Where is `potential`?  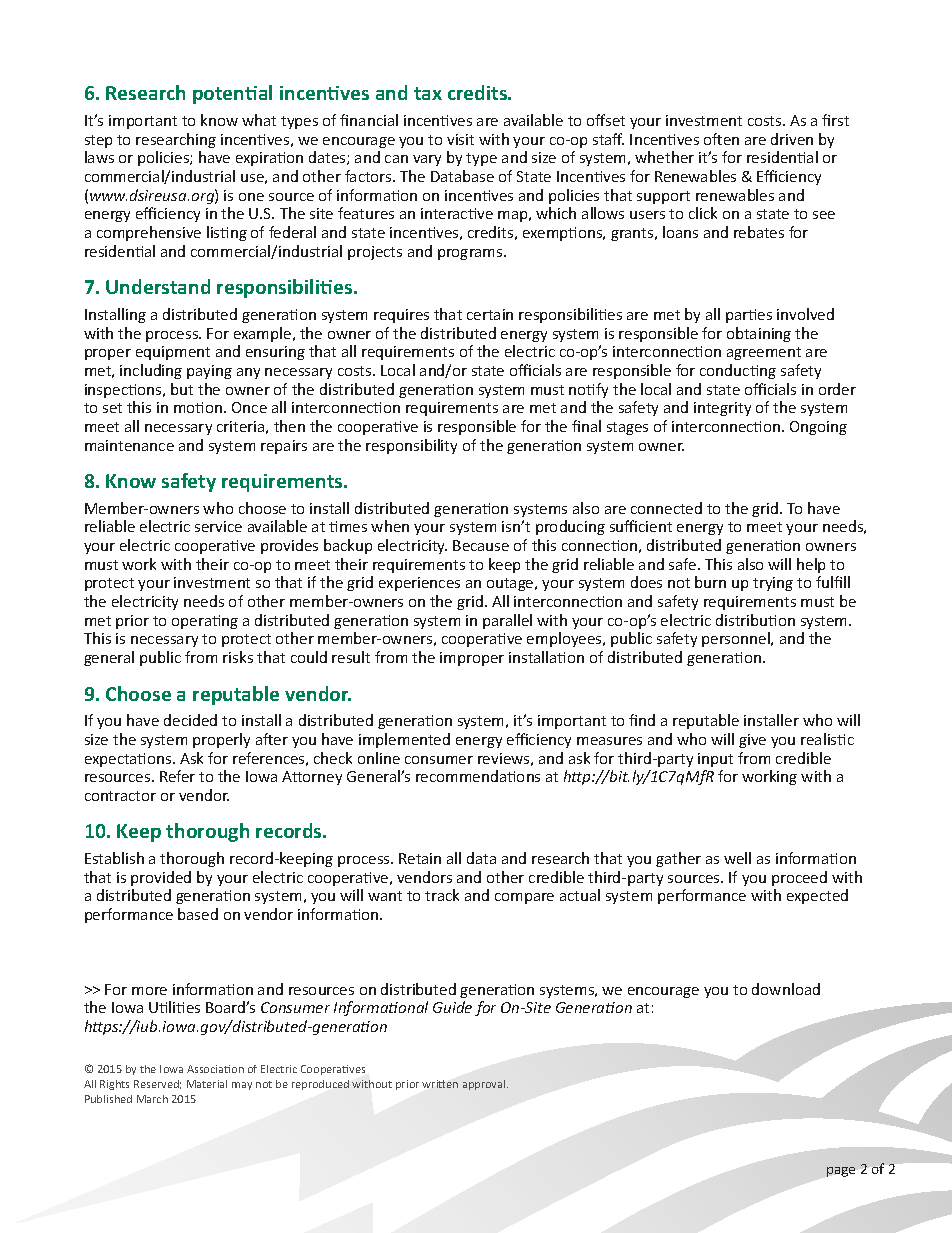 potential is located at coordinates (232, 94).
